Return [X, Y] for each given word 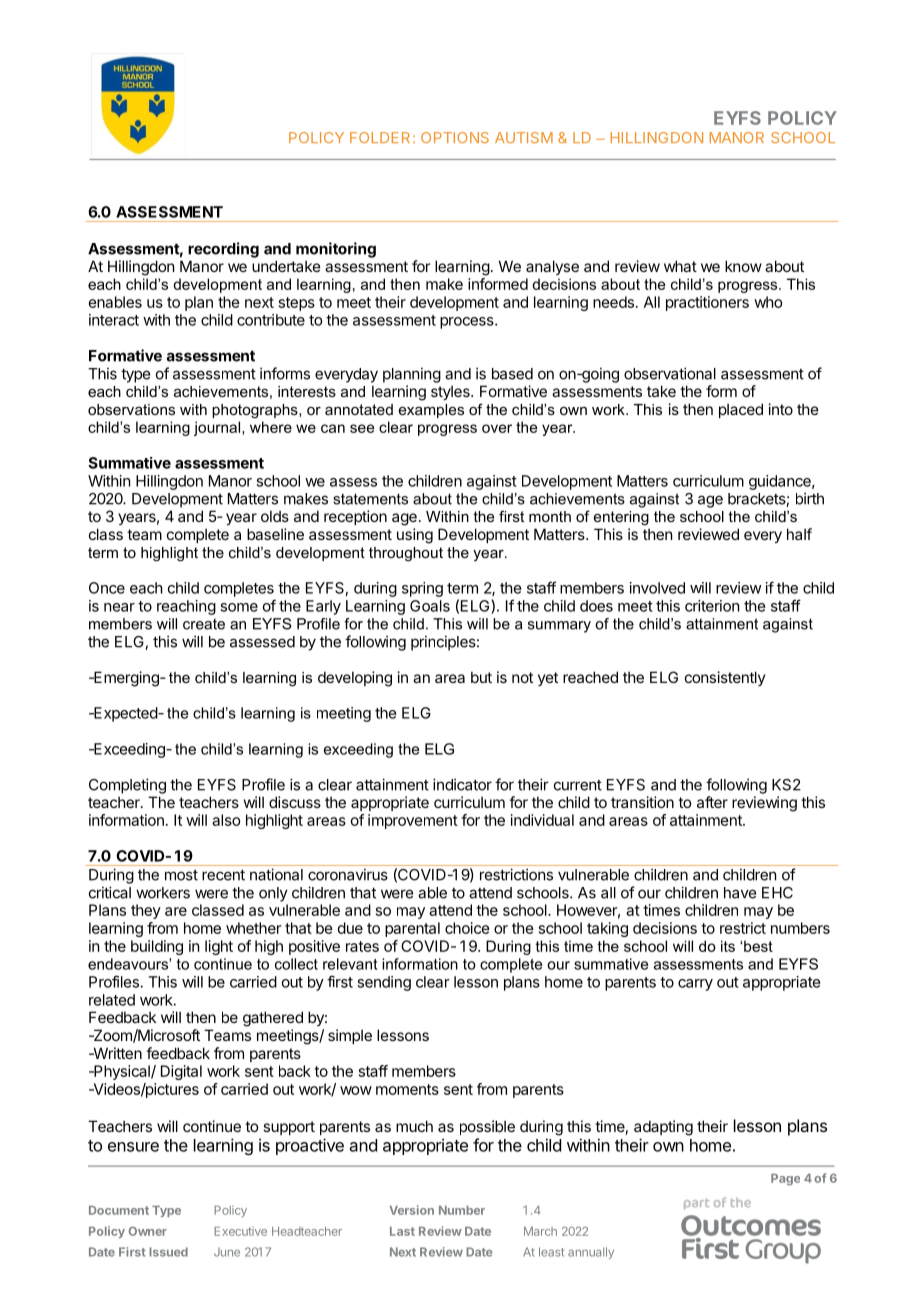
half [799, 534]
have [740, 893]
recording [223, 250]
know [743, 266]
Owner [148, 1231]
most [181, 875]
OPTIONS [455, 137]
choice [467, 928]
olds [275, 516]
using [415, 536]
